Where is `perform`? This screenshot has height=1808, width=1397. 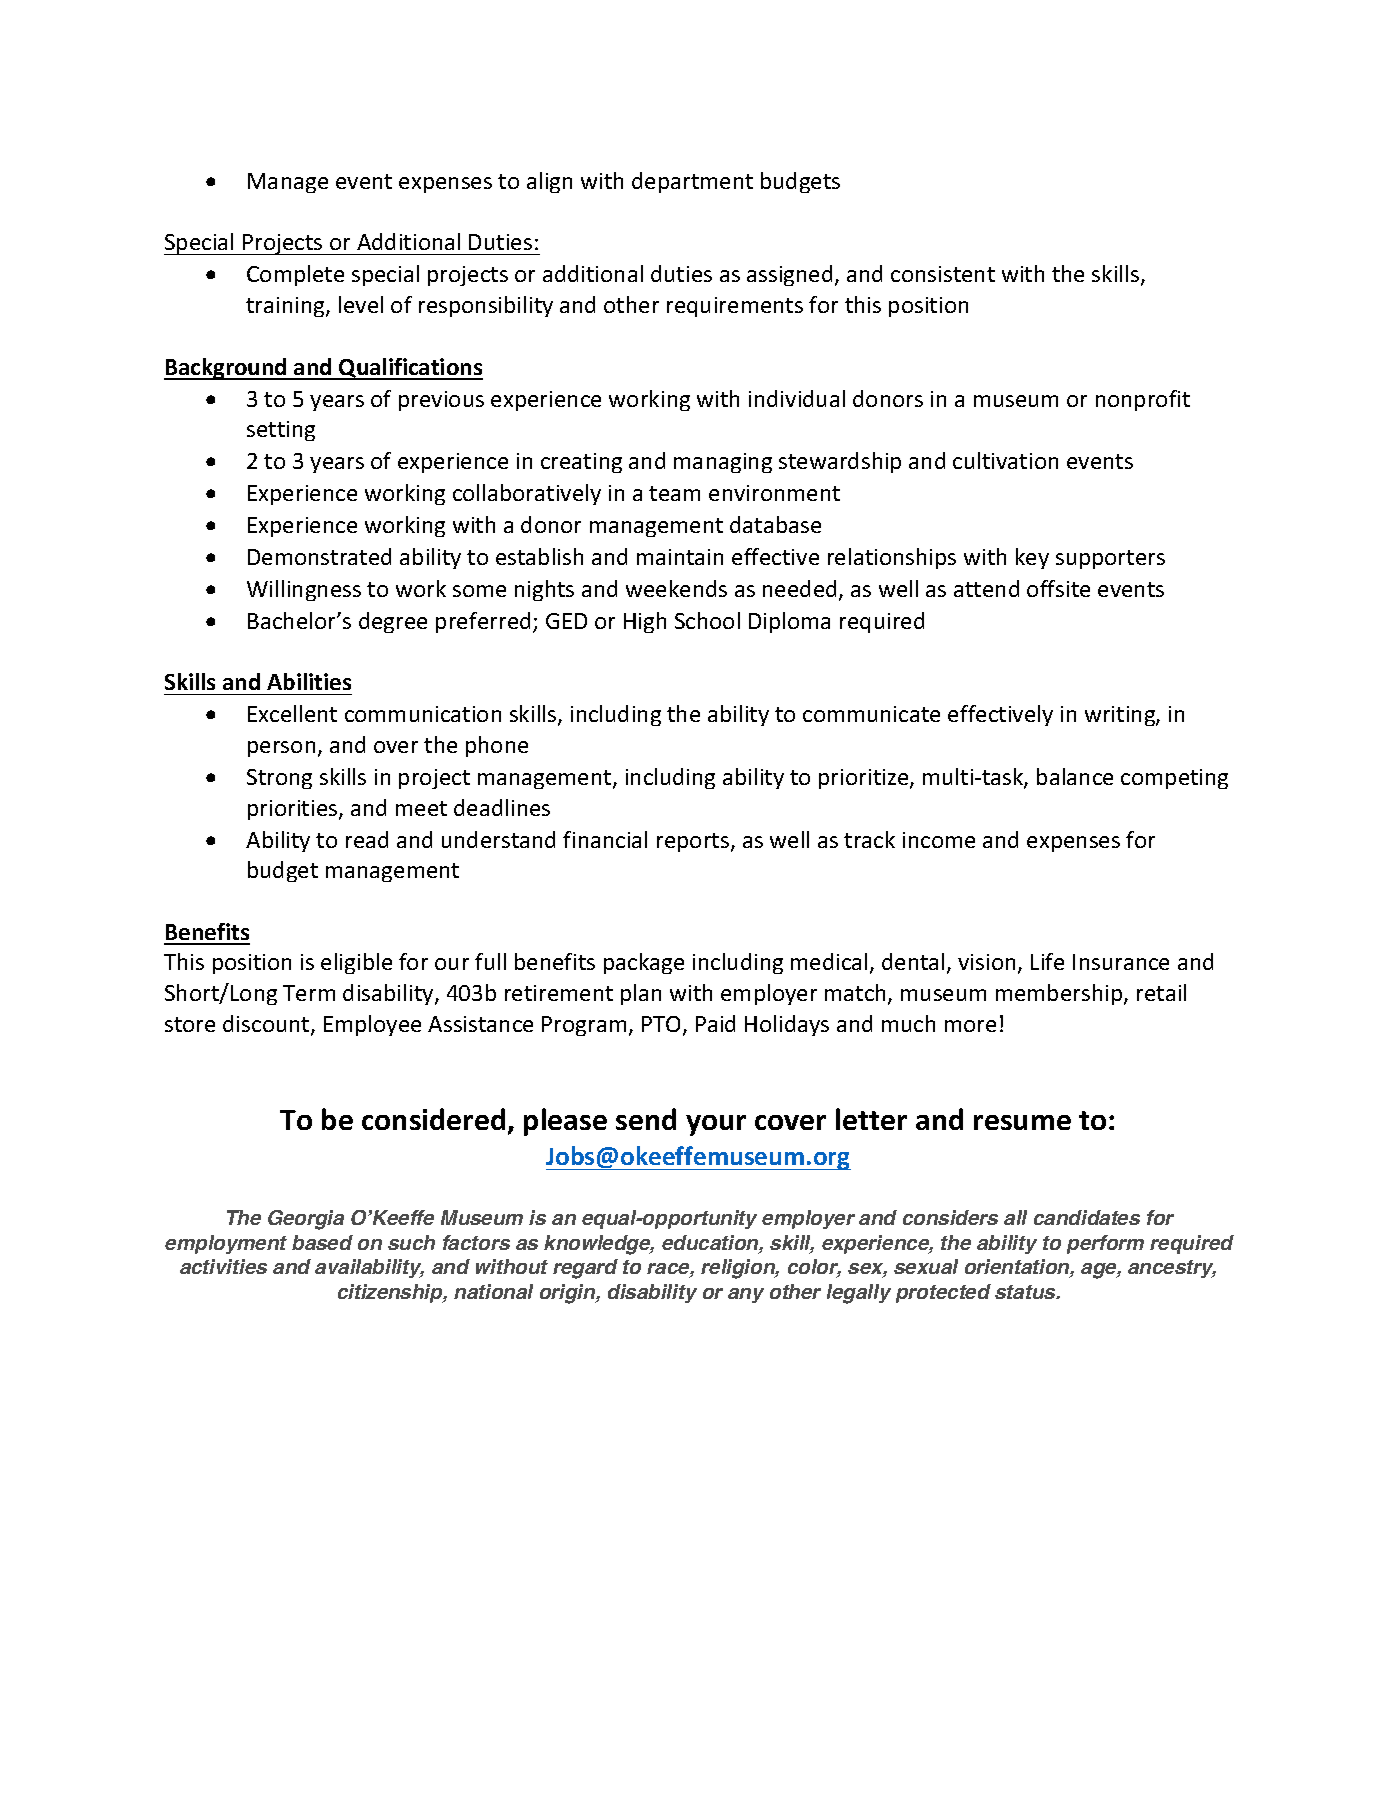 perform is located at coordinates (1105, 1244).
